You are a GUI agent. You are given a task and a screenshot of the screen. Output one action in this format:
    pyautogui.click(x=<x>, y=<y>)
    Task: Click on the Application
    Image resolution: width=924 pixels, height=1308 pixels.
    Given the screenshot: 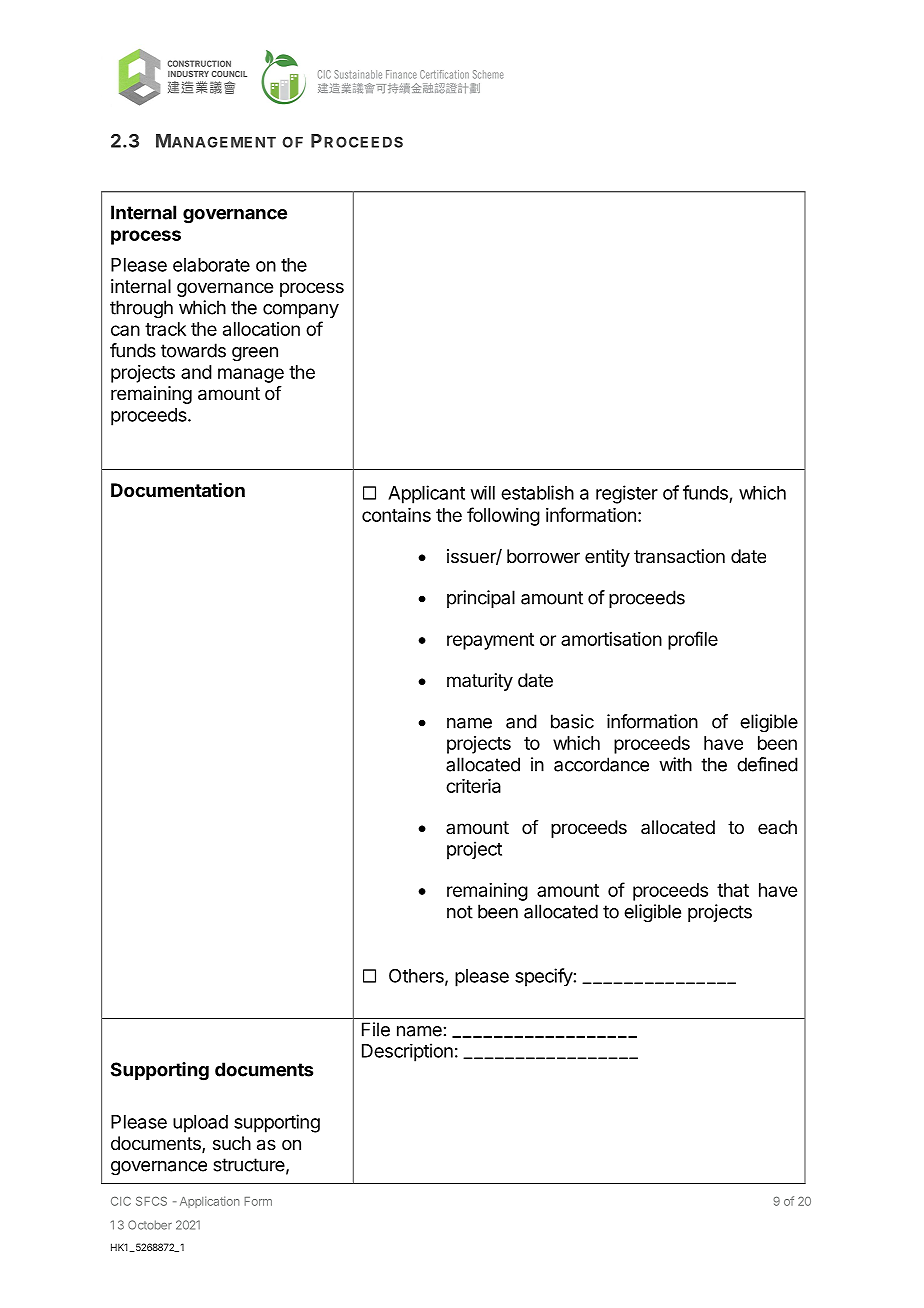 What is the action you would take?
    pyautogui.click(x=210, y=1202)
